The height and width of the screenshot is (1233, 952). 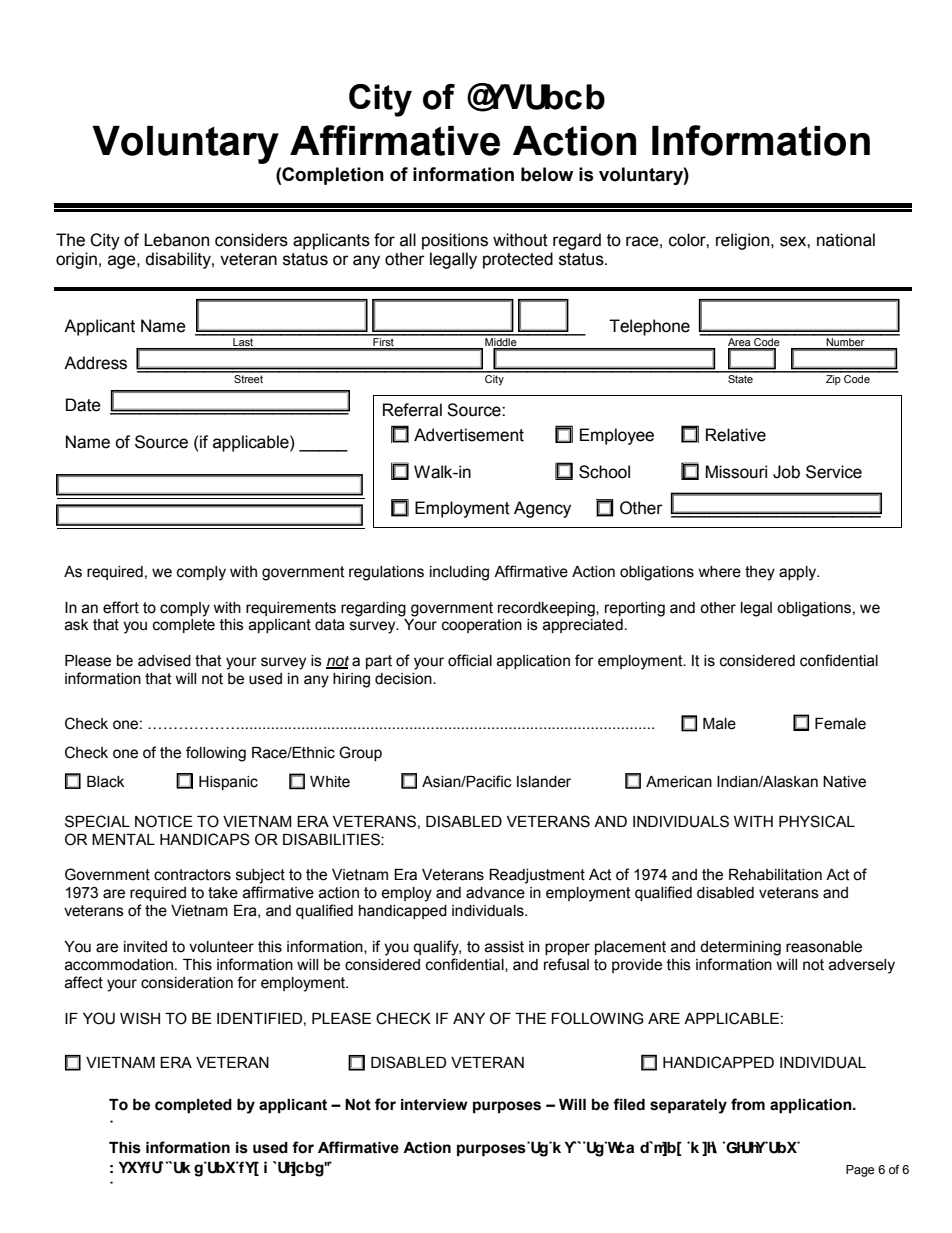 I want to click on effort, so click(x=121, y=607).
